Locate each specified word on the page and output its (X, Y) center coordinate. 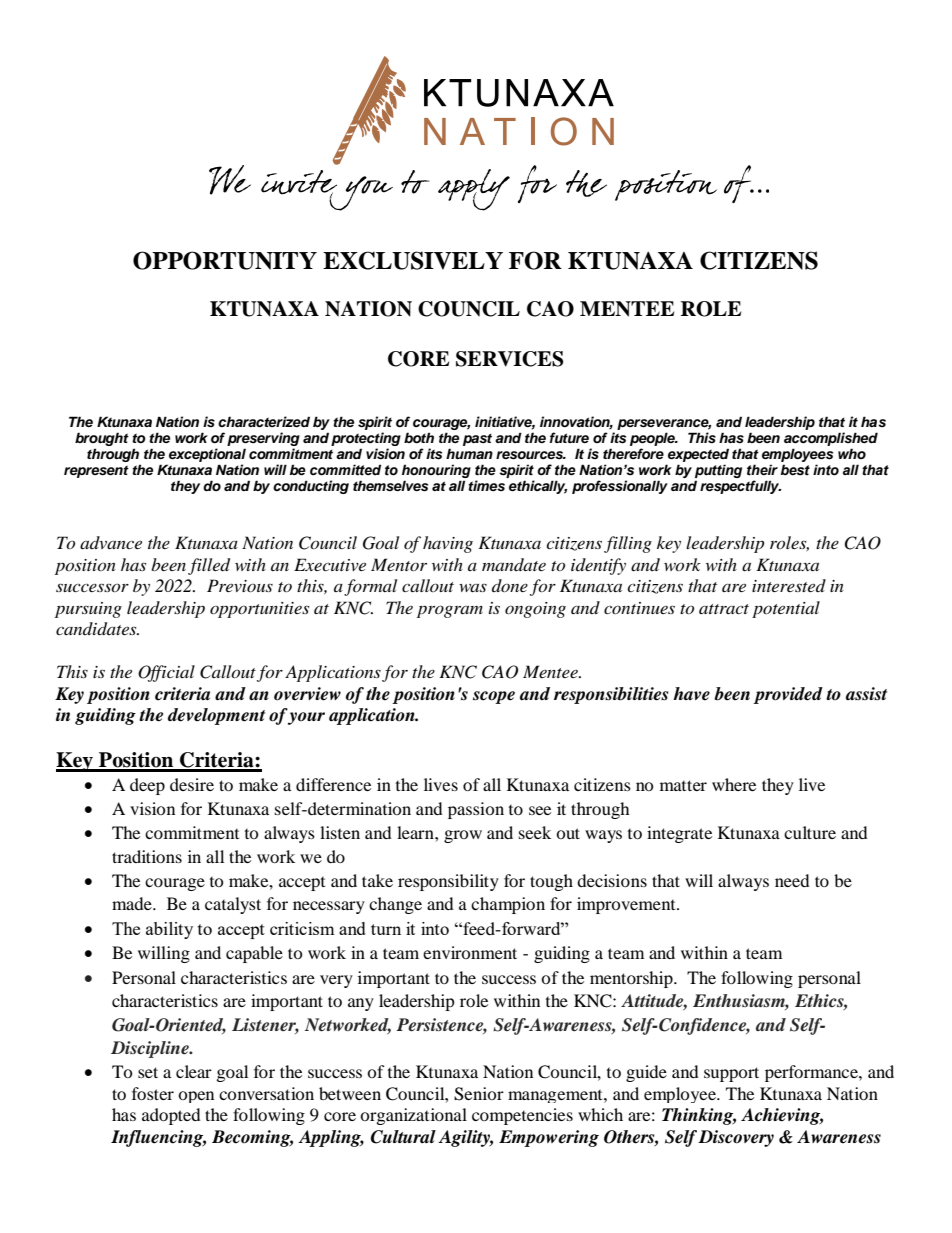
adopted (171, 1116)
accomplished (831, 439)
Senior (479, 1094)
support (731, 1074)
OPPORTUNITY (225, 260)
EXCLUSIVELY (413, 260)
